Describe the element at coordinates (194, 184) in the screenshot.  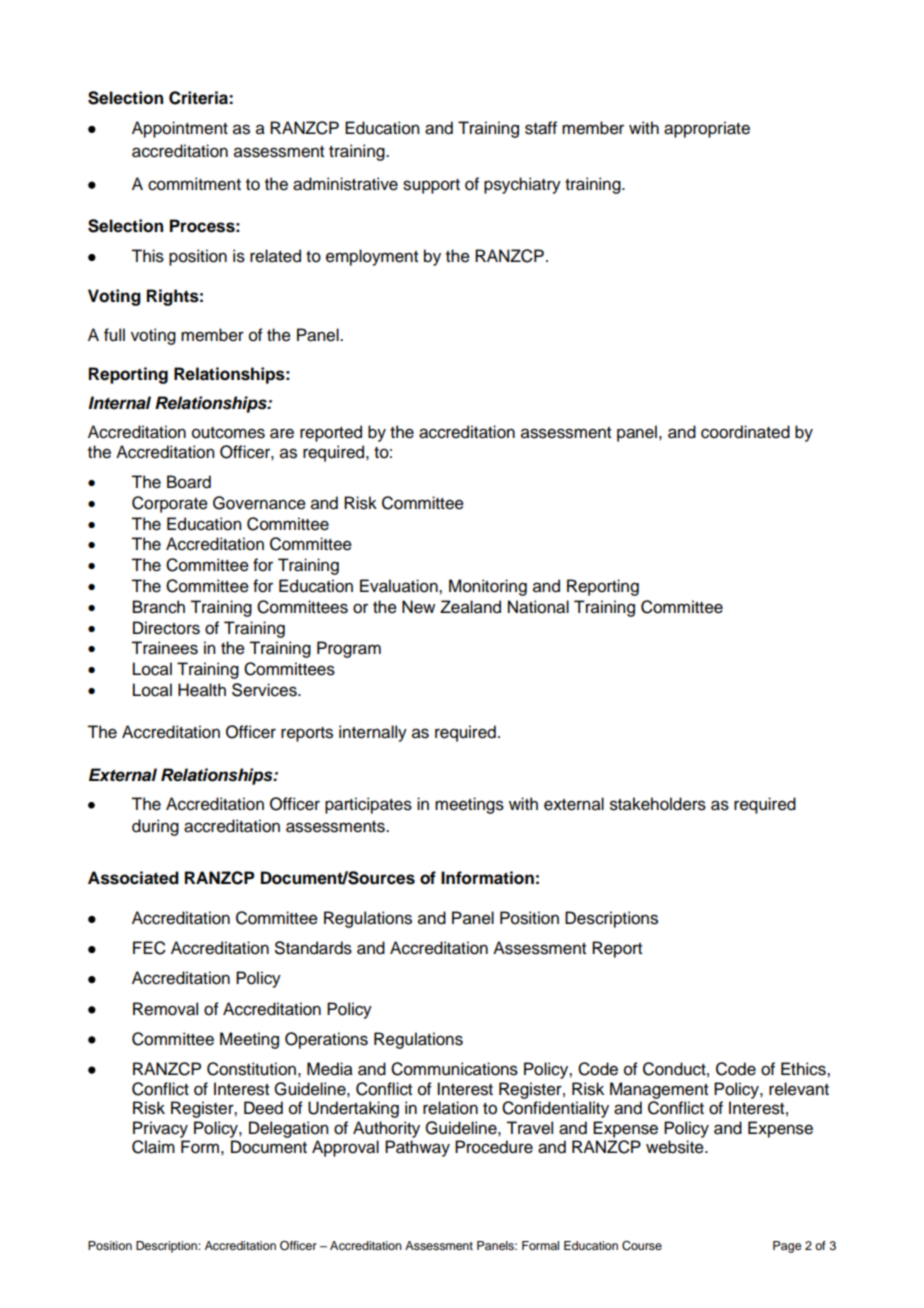
I see `commitment` at that location.
